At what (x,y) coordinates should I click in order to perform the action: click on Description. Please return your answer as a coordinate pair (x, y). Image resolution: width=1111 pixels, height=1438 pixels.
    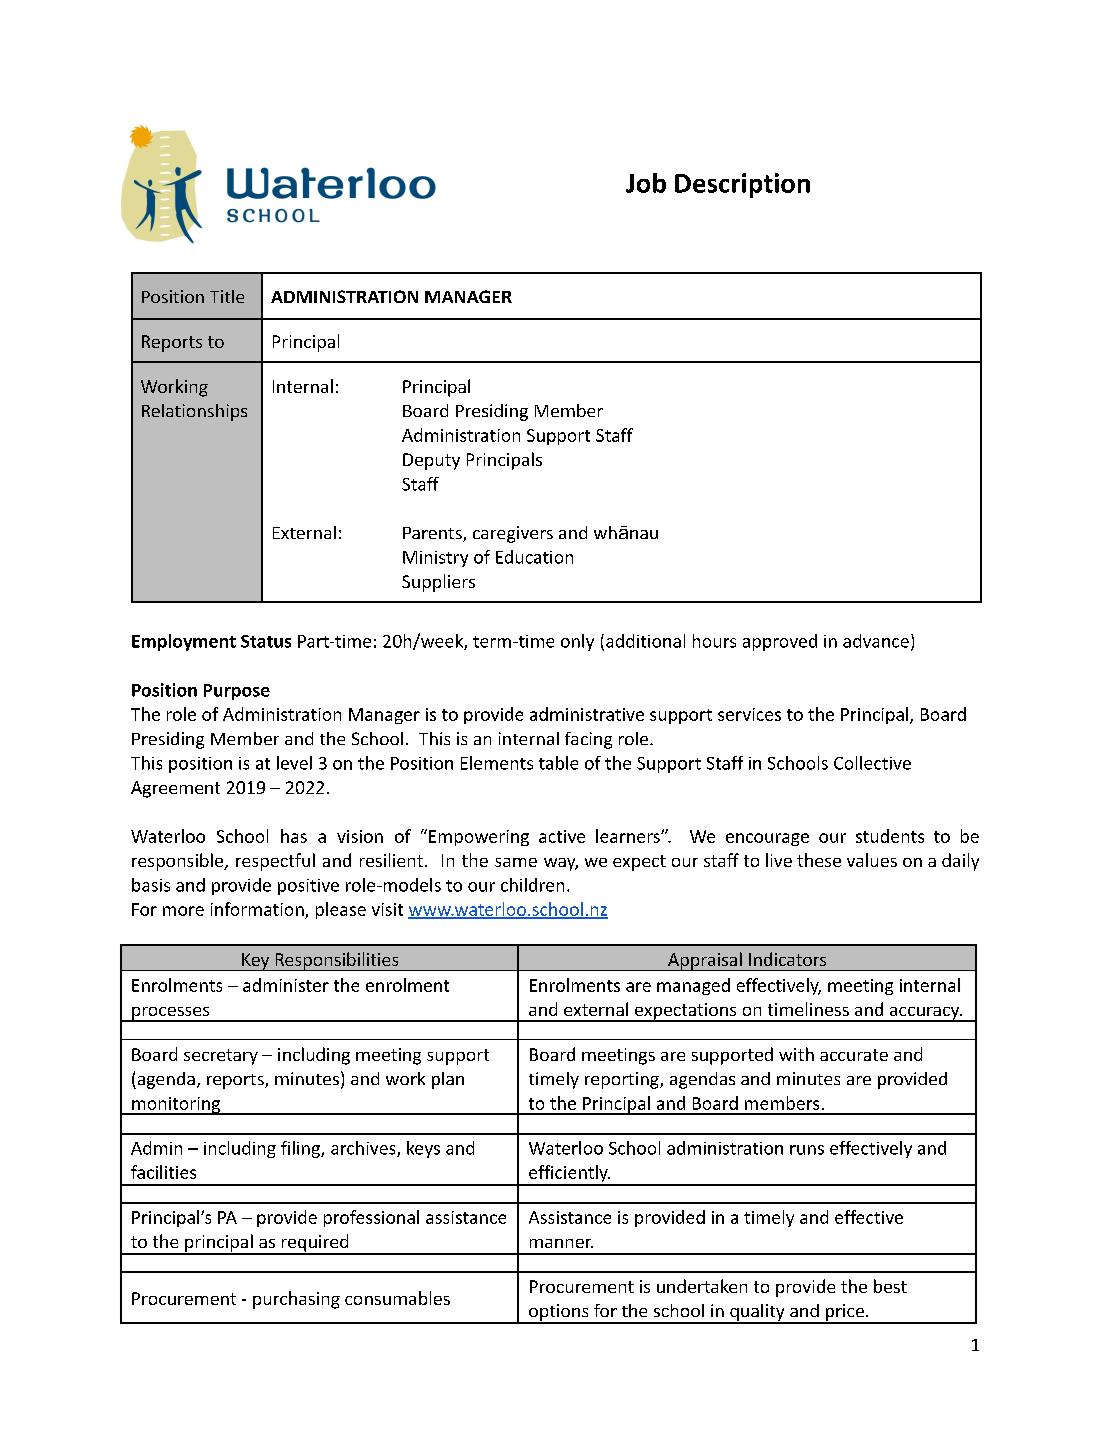
    Looking at the image, I should click on (742, 185).
